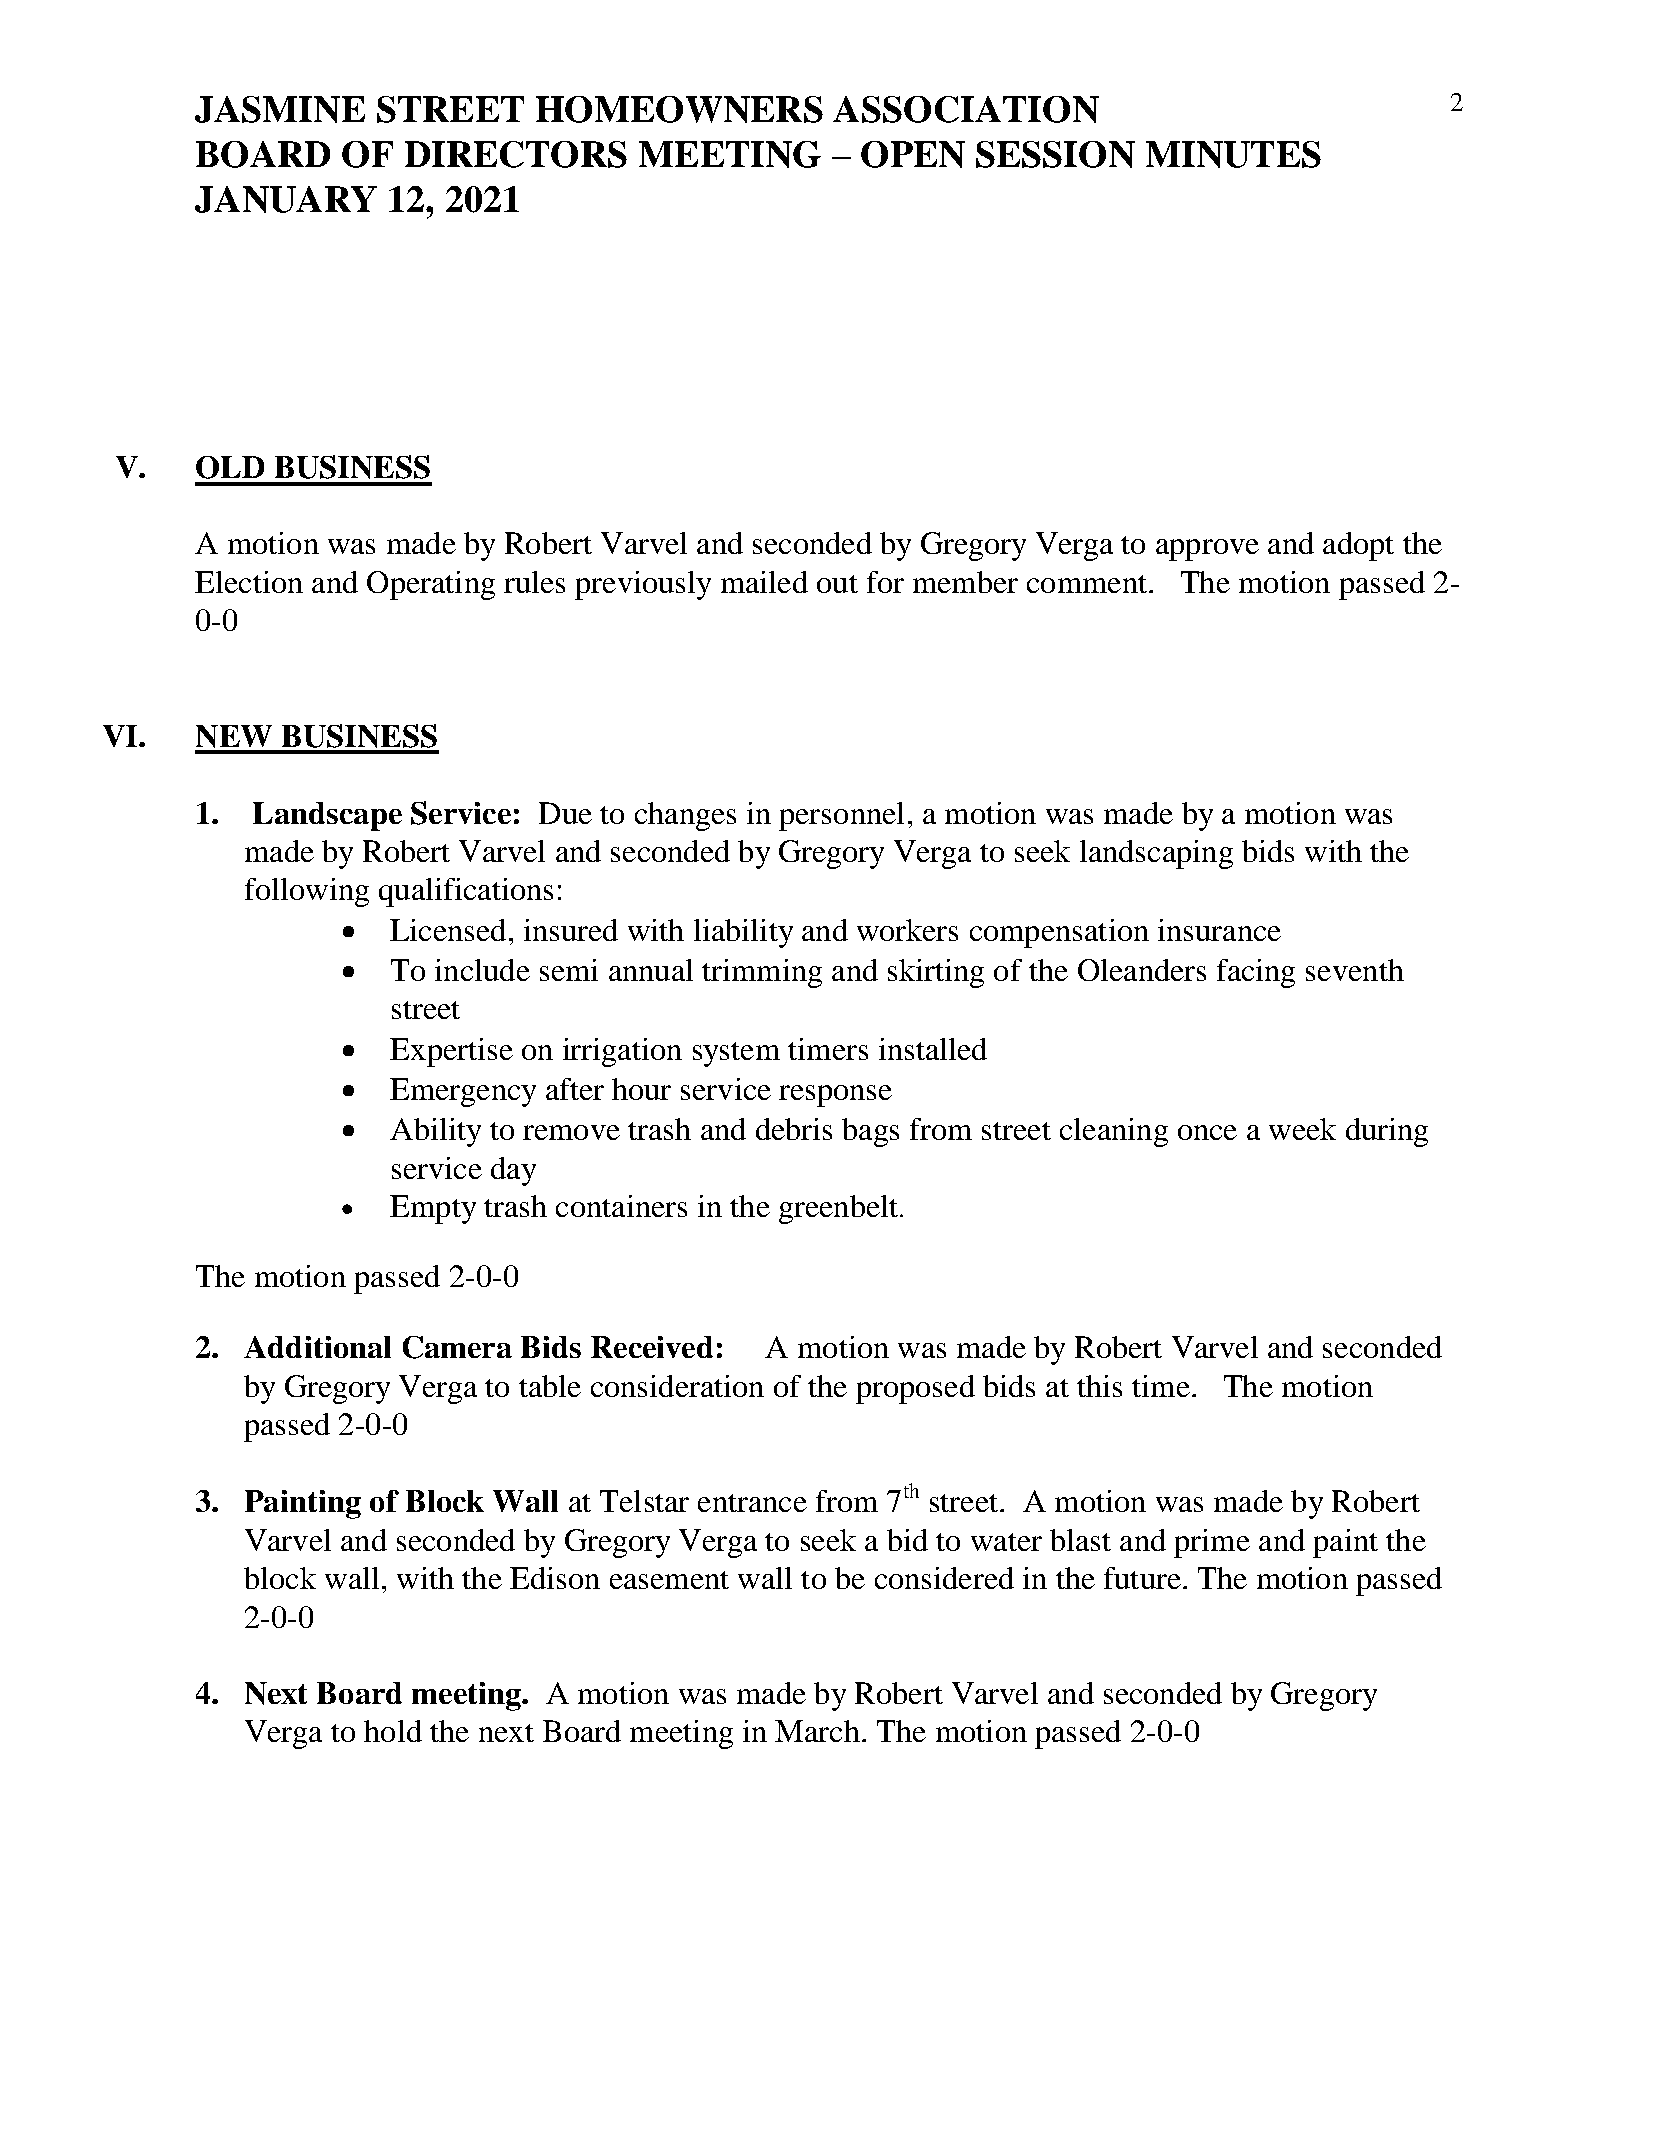 The width and height of the screenshot is (1658, 2146). Describe the element at coordinates (286, 199) in the screenshot. I see `JANUARY` at that location.
